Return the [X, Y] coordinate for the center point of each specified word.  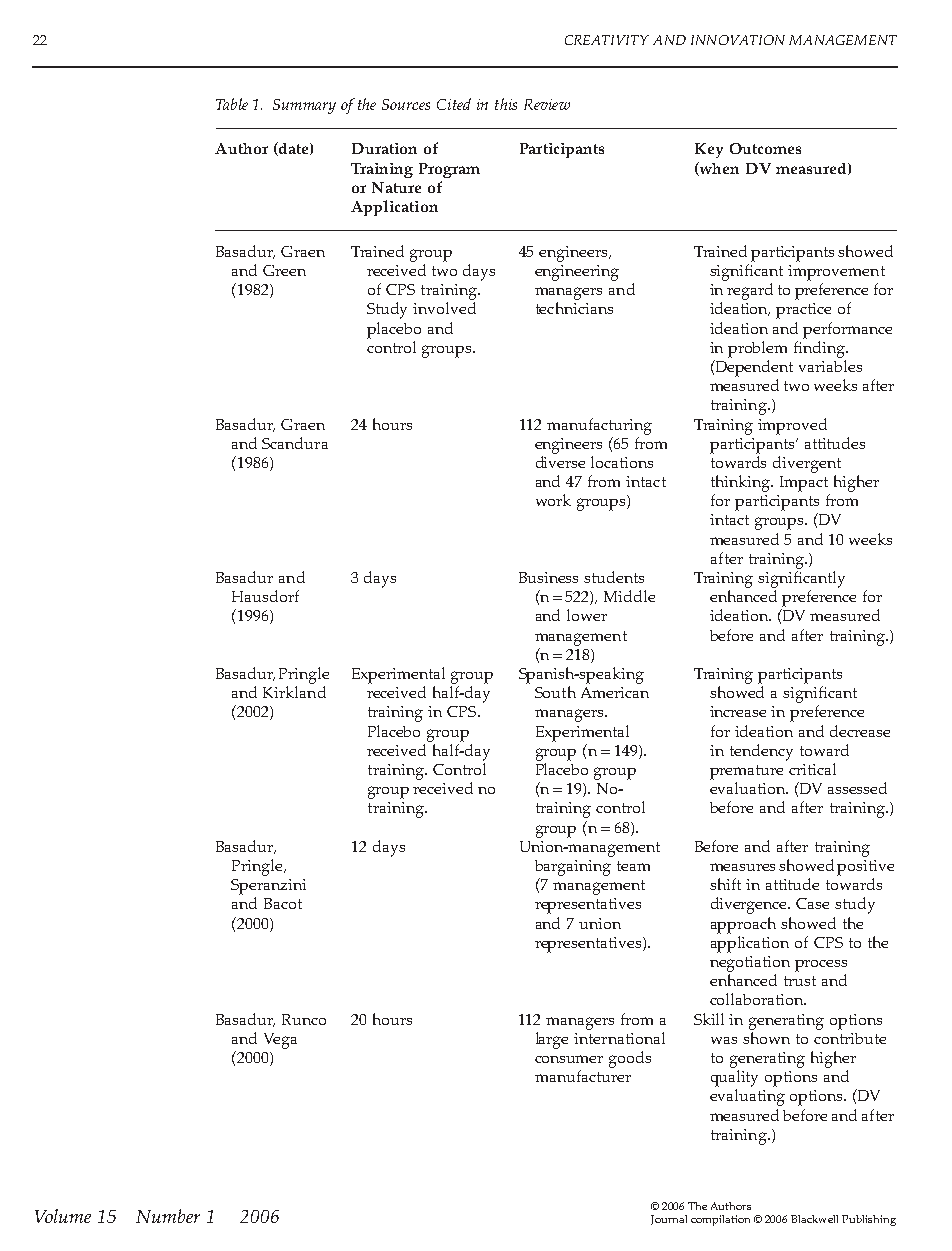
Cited [454, 104]
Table [232, 104]
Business [548, 577]
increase [738, 711]
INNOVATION [738, 40]
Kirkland [294, 692]
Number [168, 1216]
